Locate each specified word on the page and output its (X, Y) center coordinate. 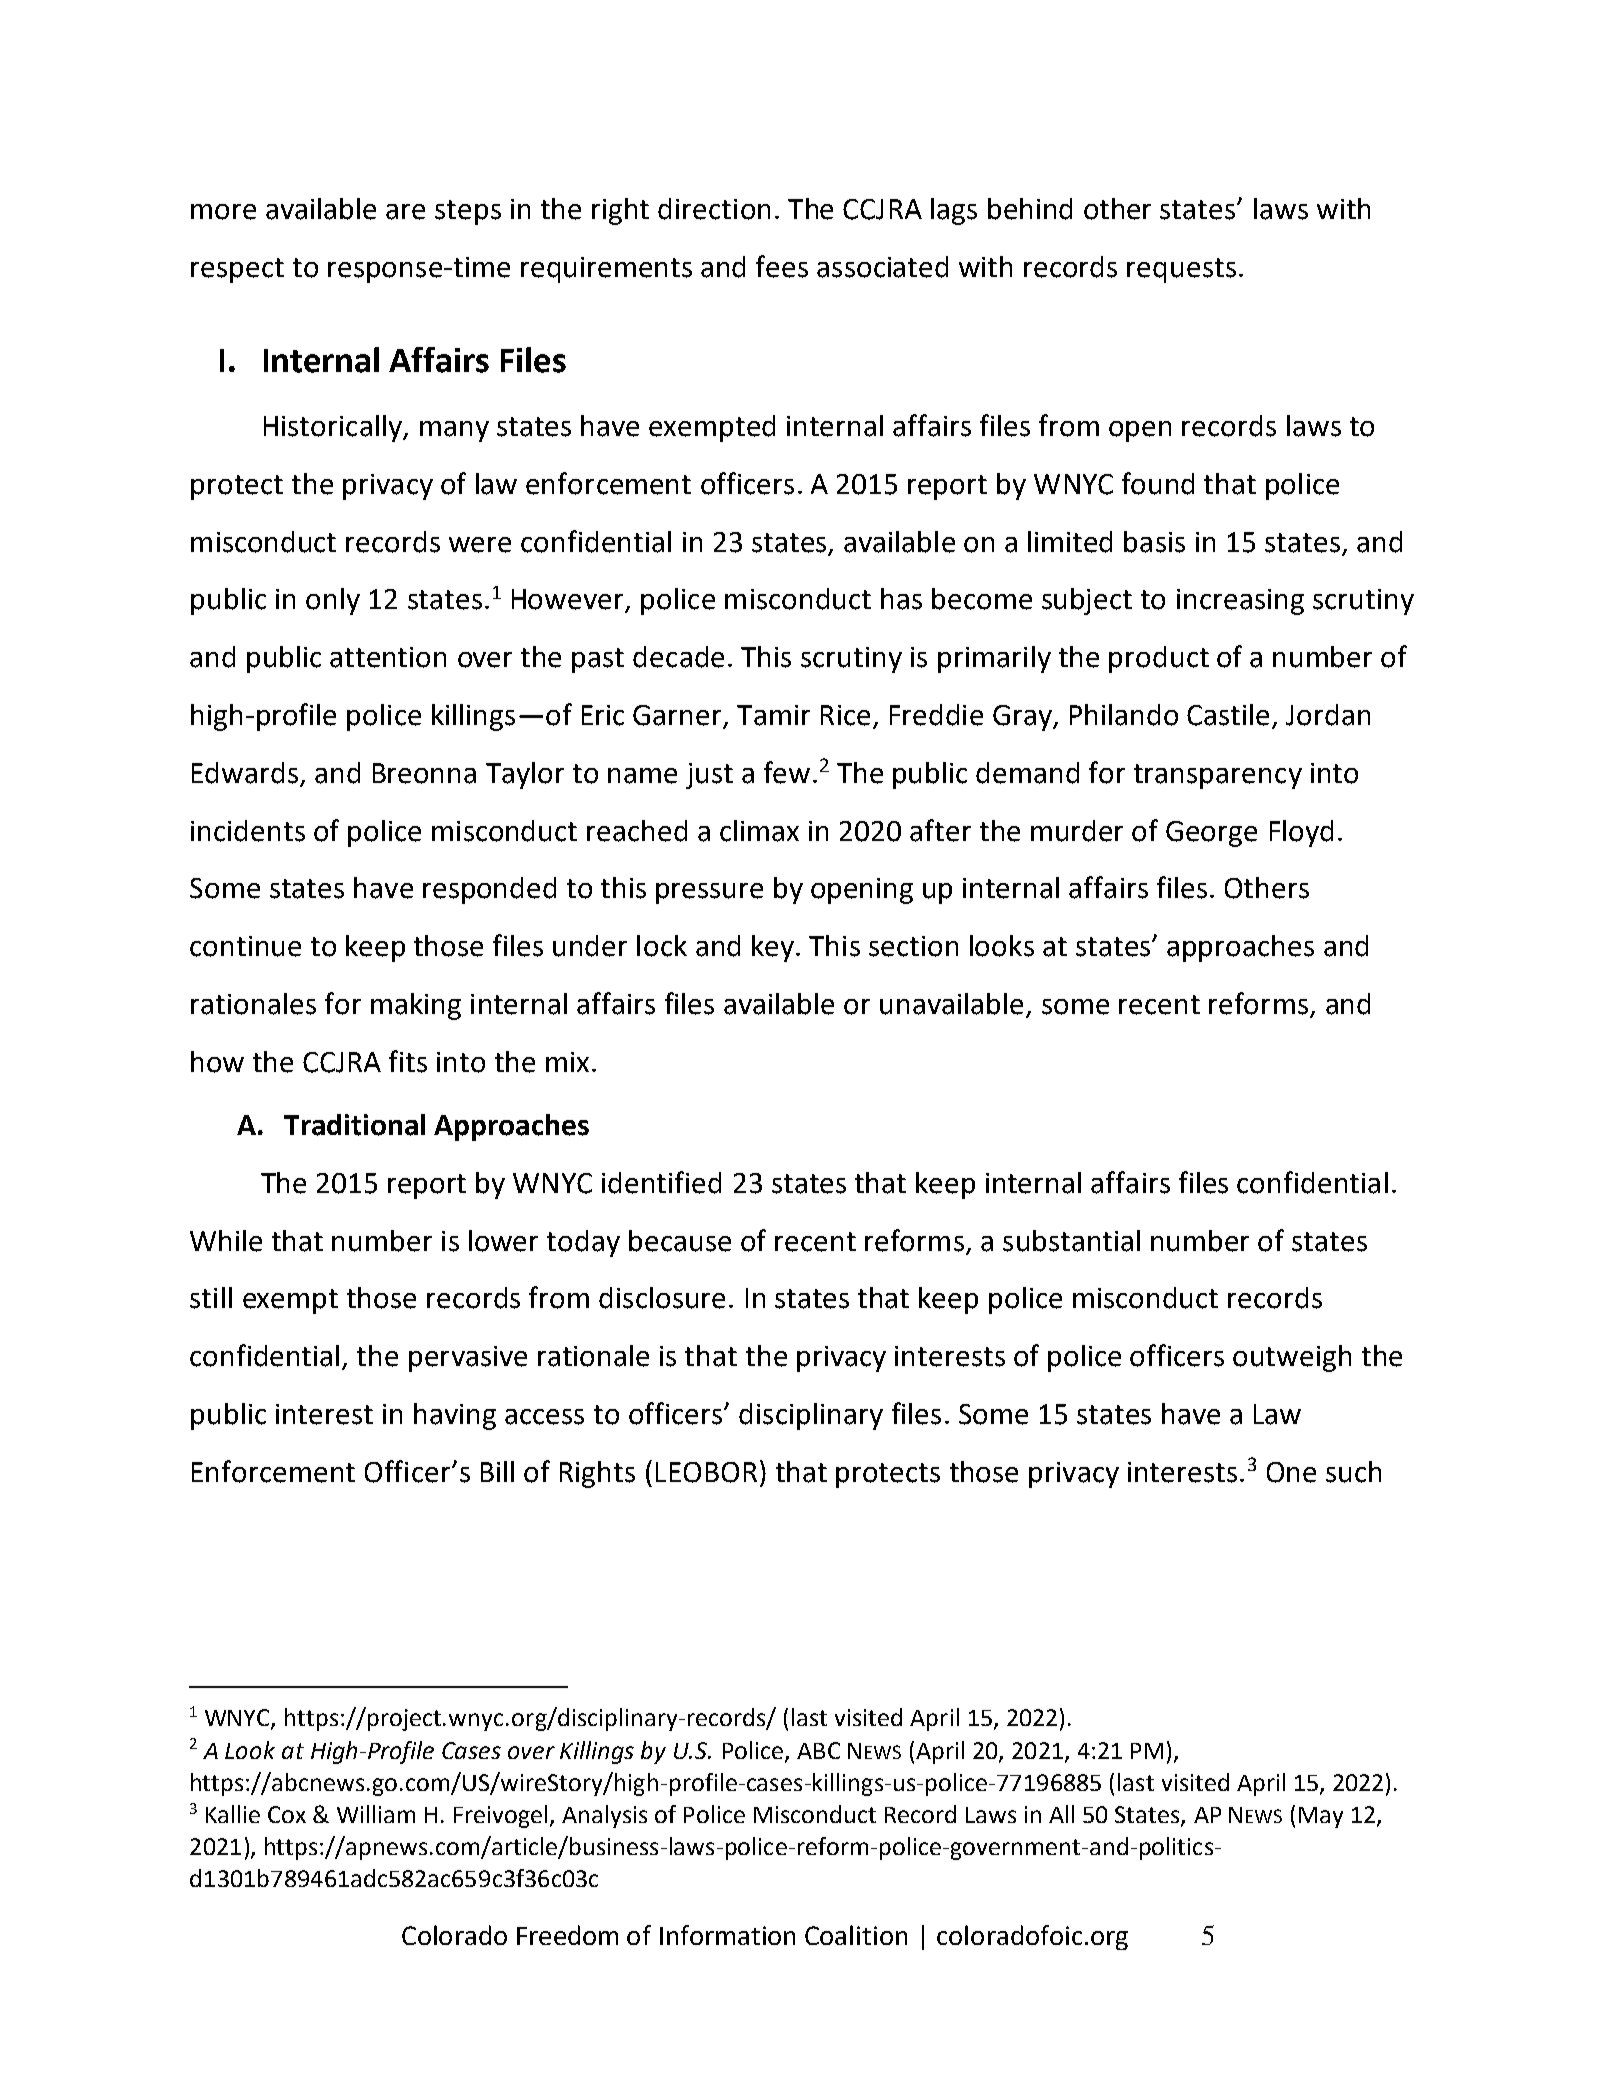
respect (237, 270)
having (455, 1416)
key (773, 948)
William (376, 1814)
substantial (1071, 1241)
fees (782, 266)
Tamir (773, 715)
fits (408, 1061)
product (1159, 659)
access (544, 1417)
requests (1181, 270)
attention (388, 657)
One (1291, 1472)
